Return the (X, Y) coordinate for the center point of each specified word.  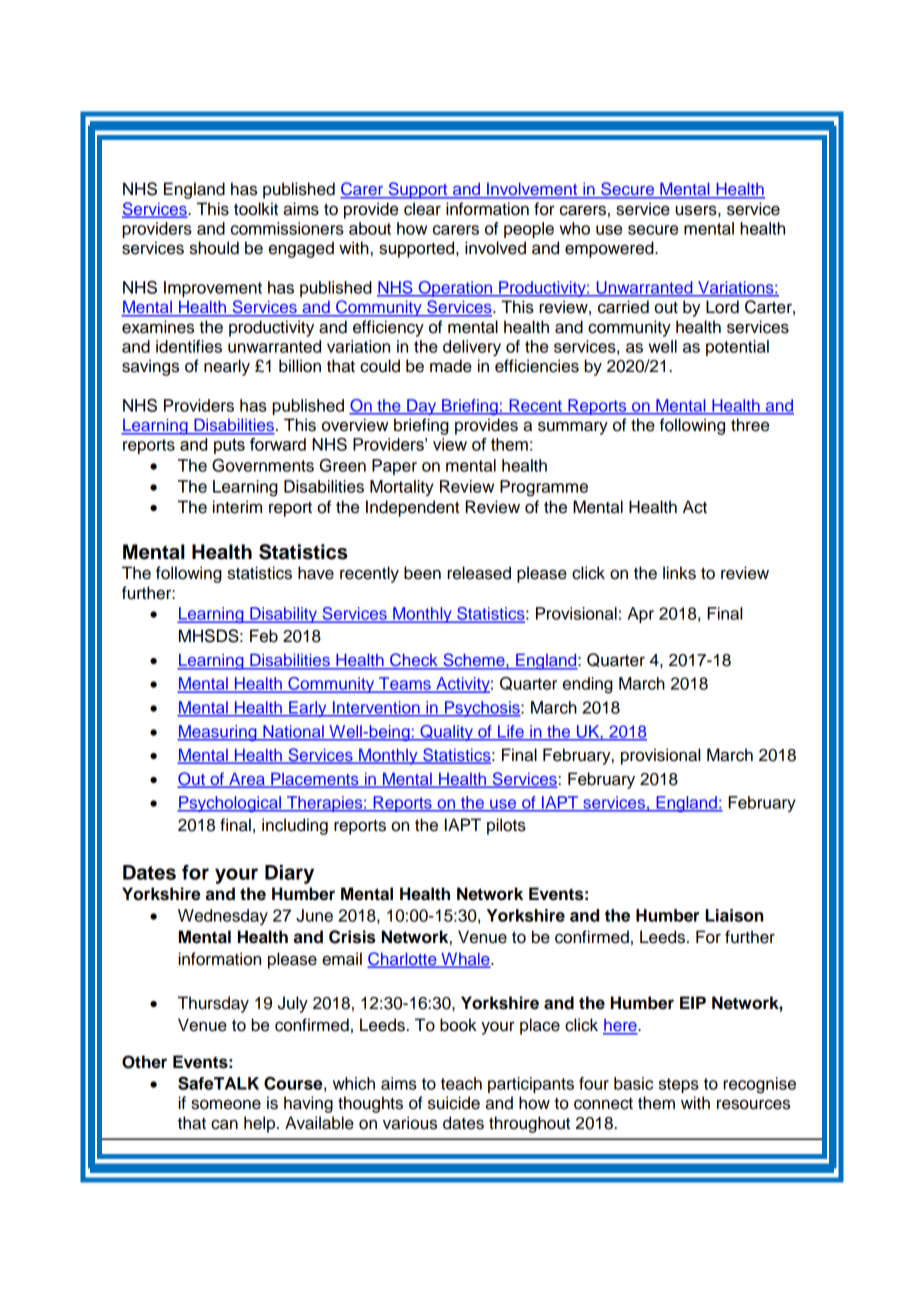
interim (237, 507)
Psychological (230, 804)
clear (422, 209)
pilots (506, 826)
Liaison (734, 915)
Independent (412, 508)
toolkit (256, 209)
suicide (454, 1103)
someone (226, 1104)
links (679, 573)
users (697, 210)
